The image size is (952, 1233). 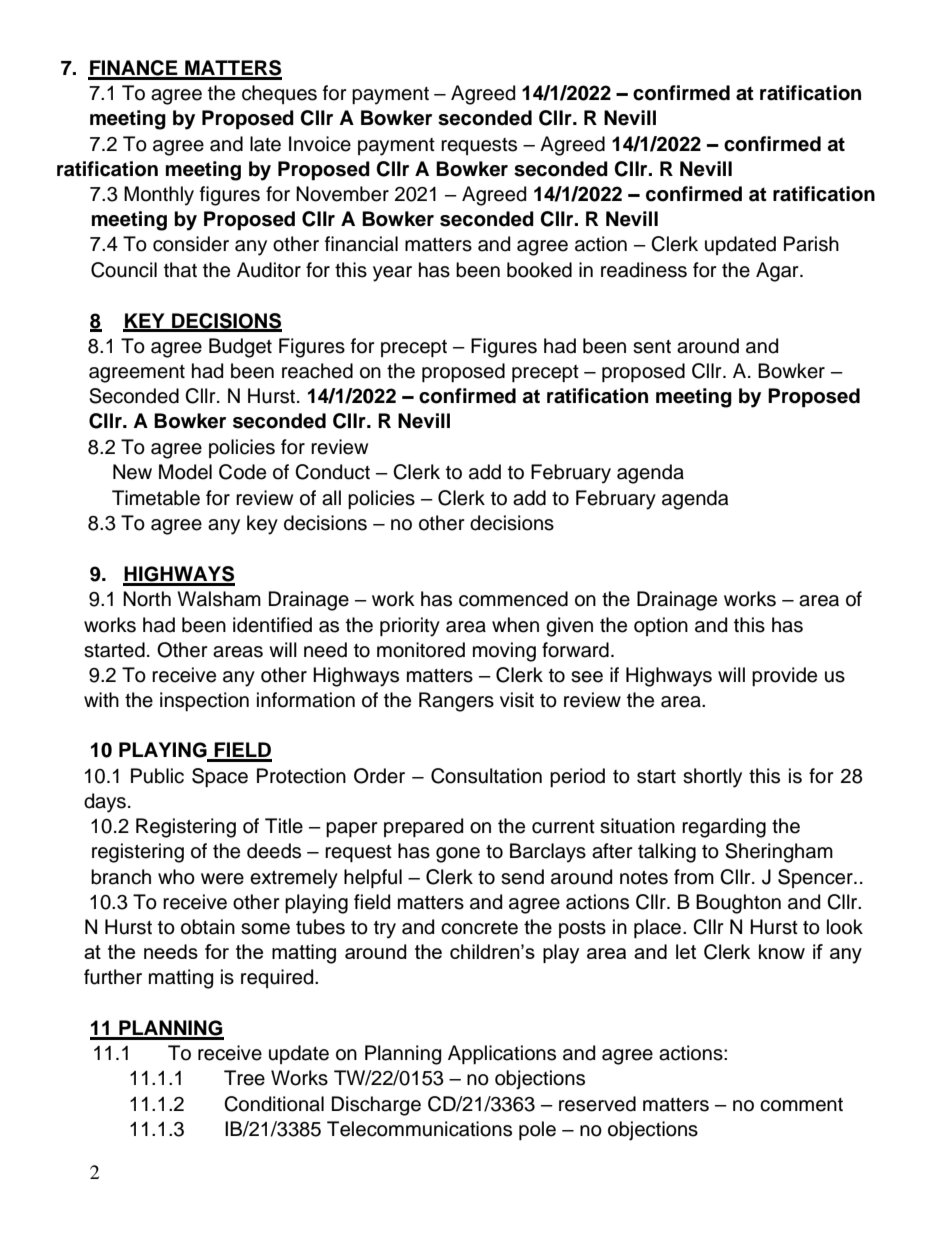 I want to click on Invoice, so click(x=320, y=144).
